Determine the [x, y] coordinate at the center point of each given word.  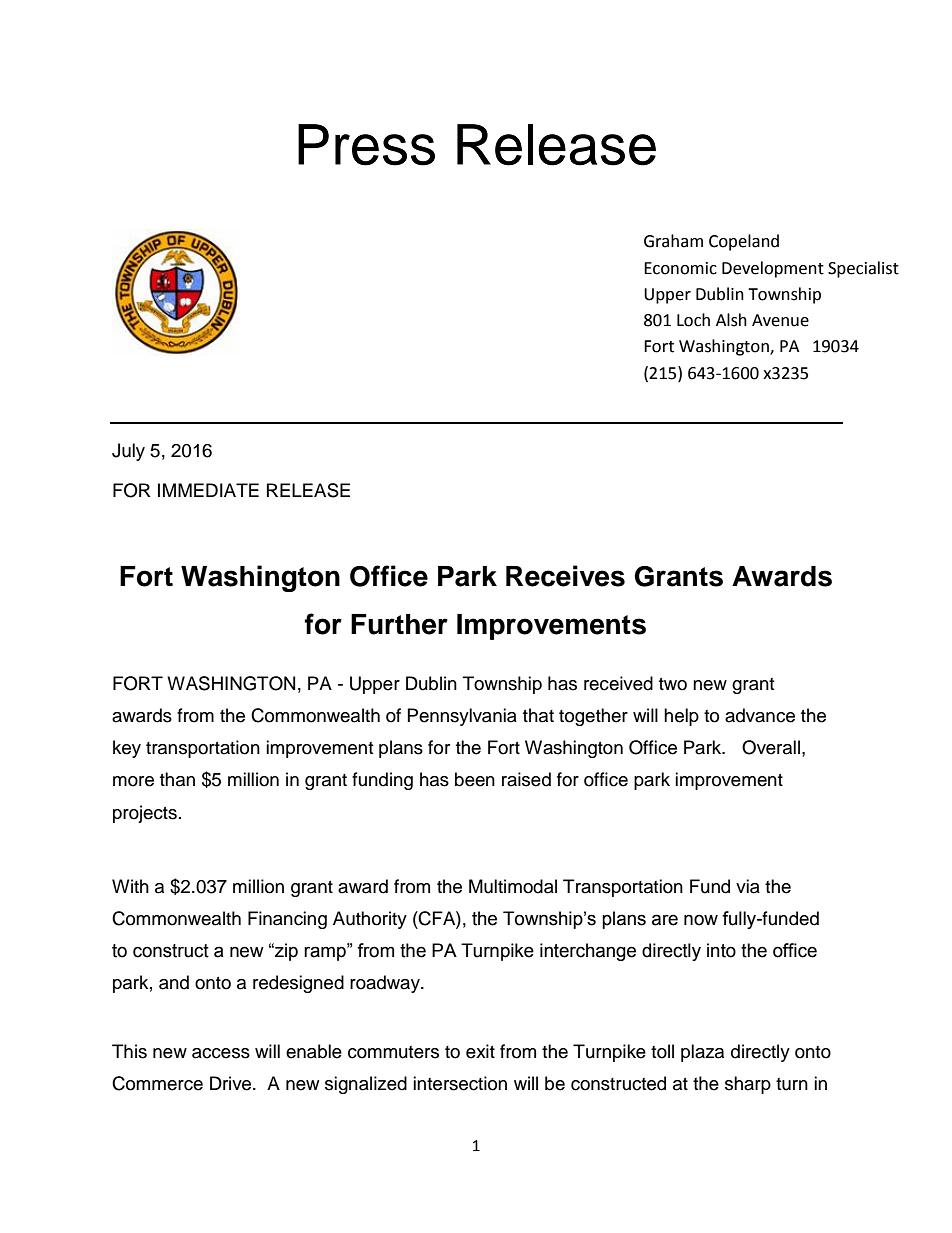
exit [480, 1051]
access [221, 1053]
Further [399, 624]
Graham [673, 241]
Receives [565, 576]
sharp [748, 1085]
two [673, 684]
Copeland [744, 242]
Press [366, 145]
